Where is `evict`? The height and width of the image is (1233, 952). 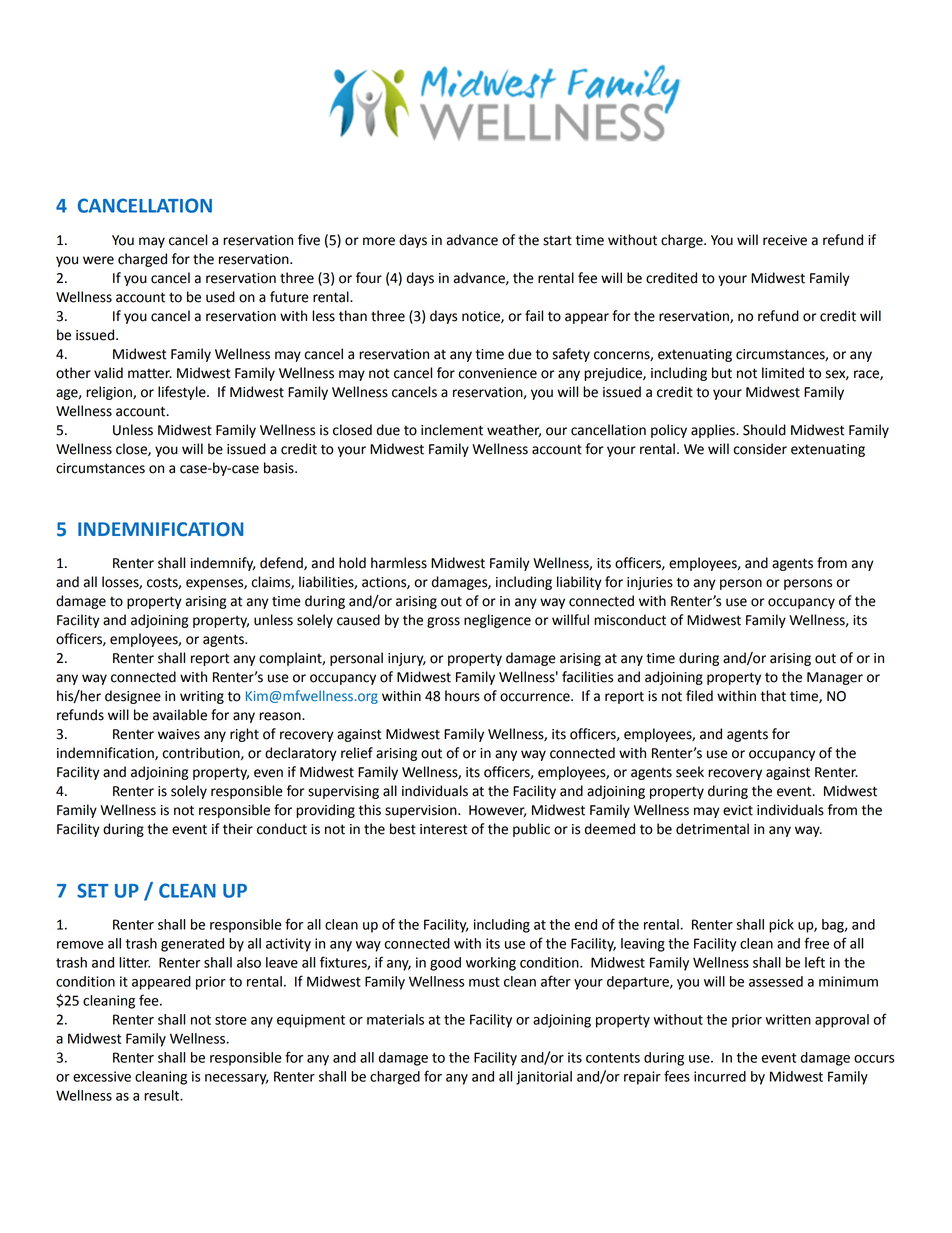 evict is located at coordinates (738, 810).
